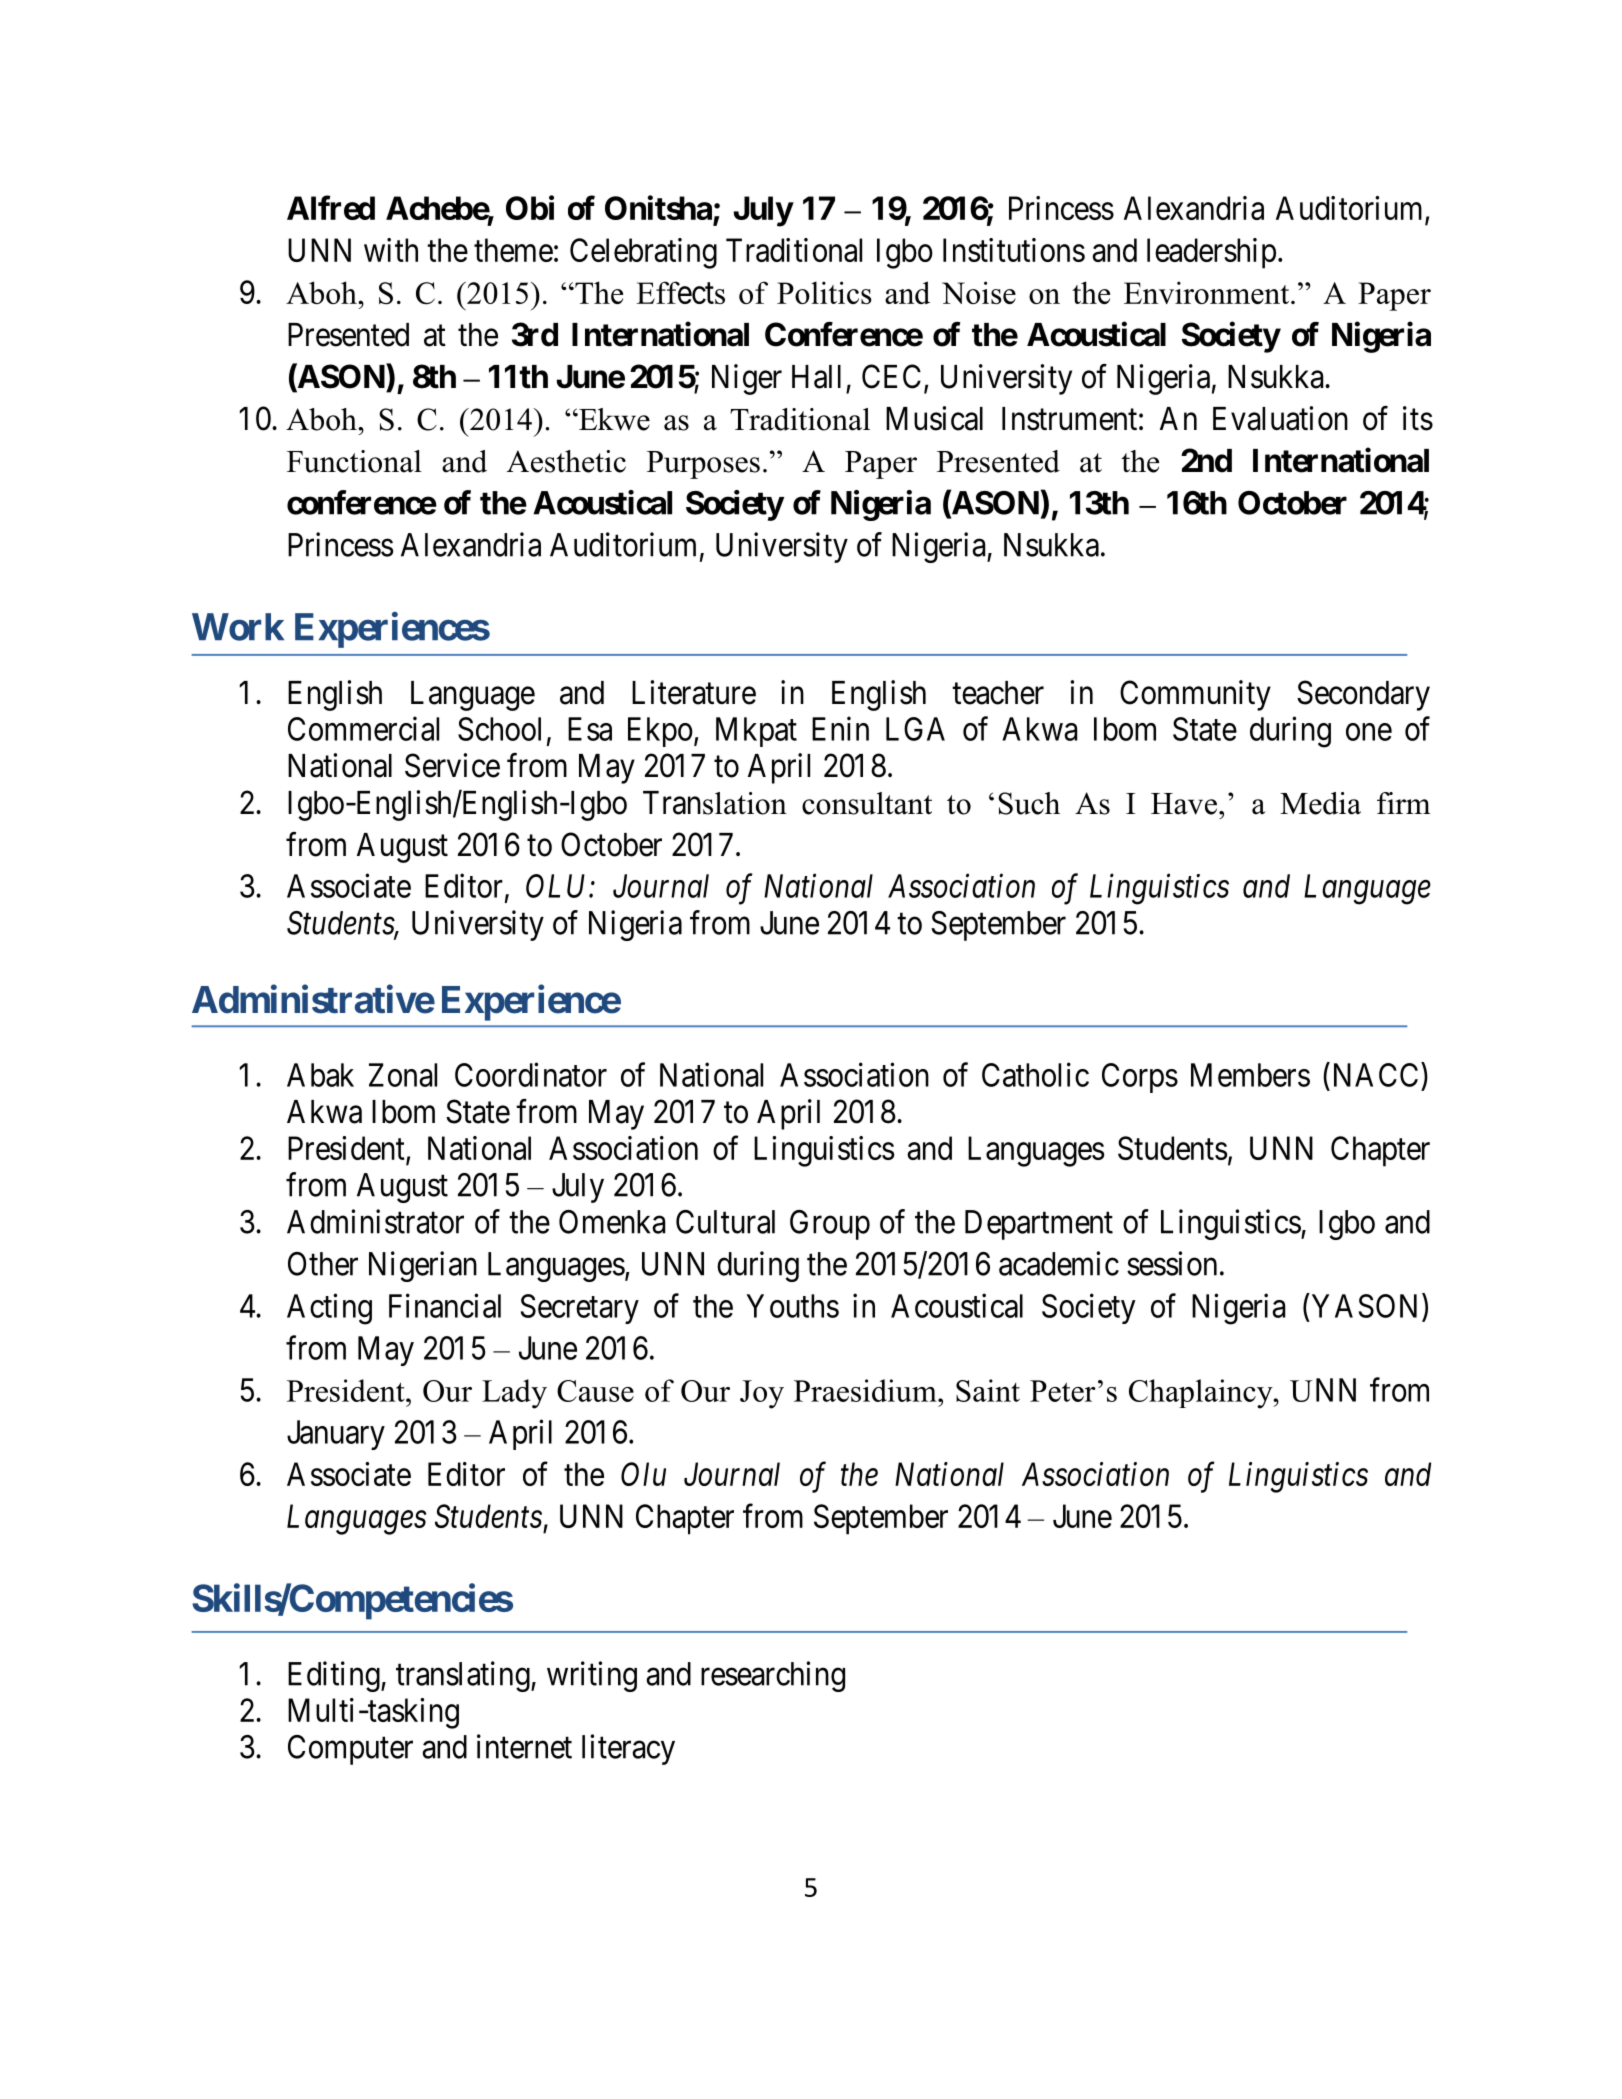 The image size is (1622, 2099). What do you see at coordinates (762, 1394) in the page?
I see `Joy` at bounding box center [762, 1394].
